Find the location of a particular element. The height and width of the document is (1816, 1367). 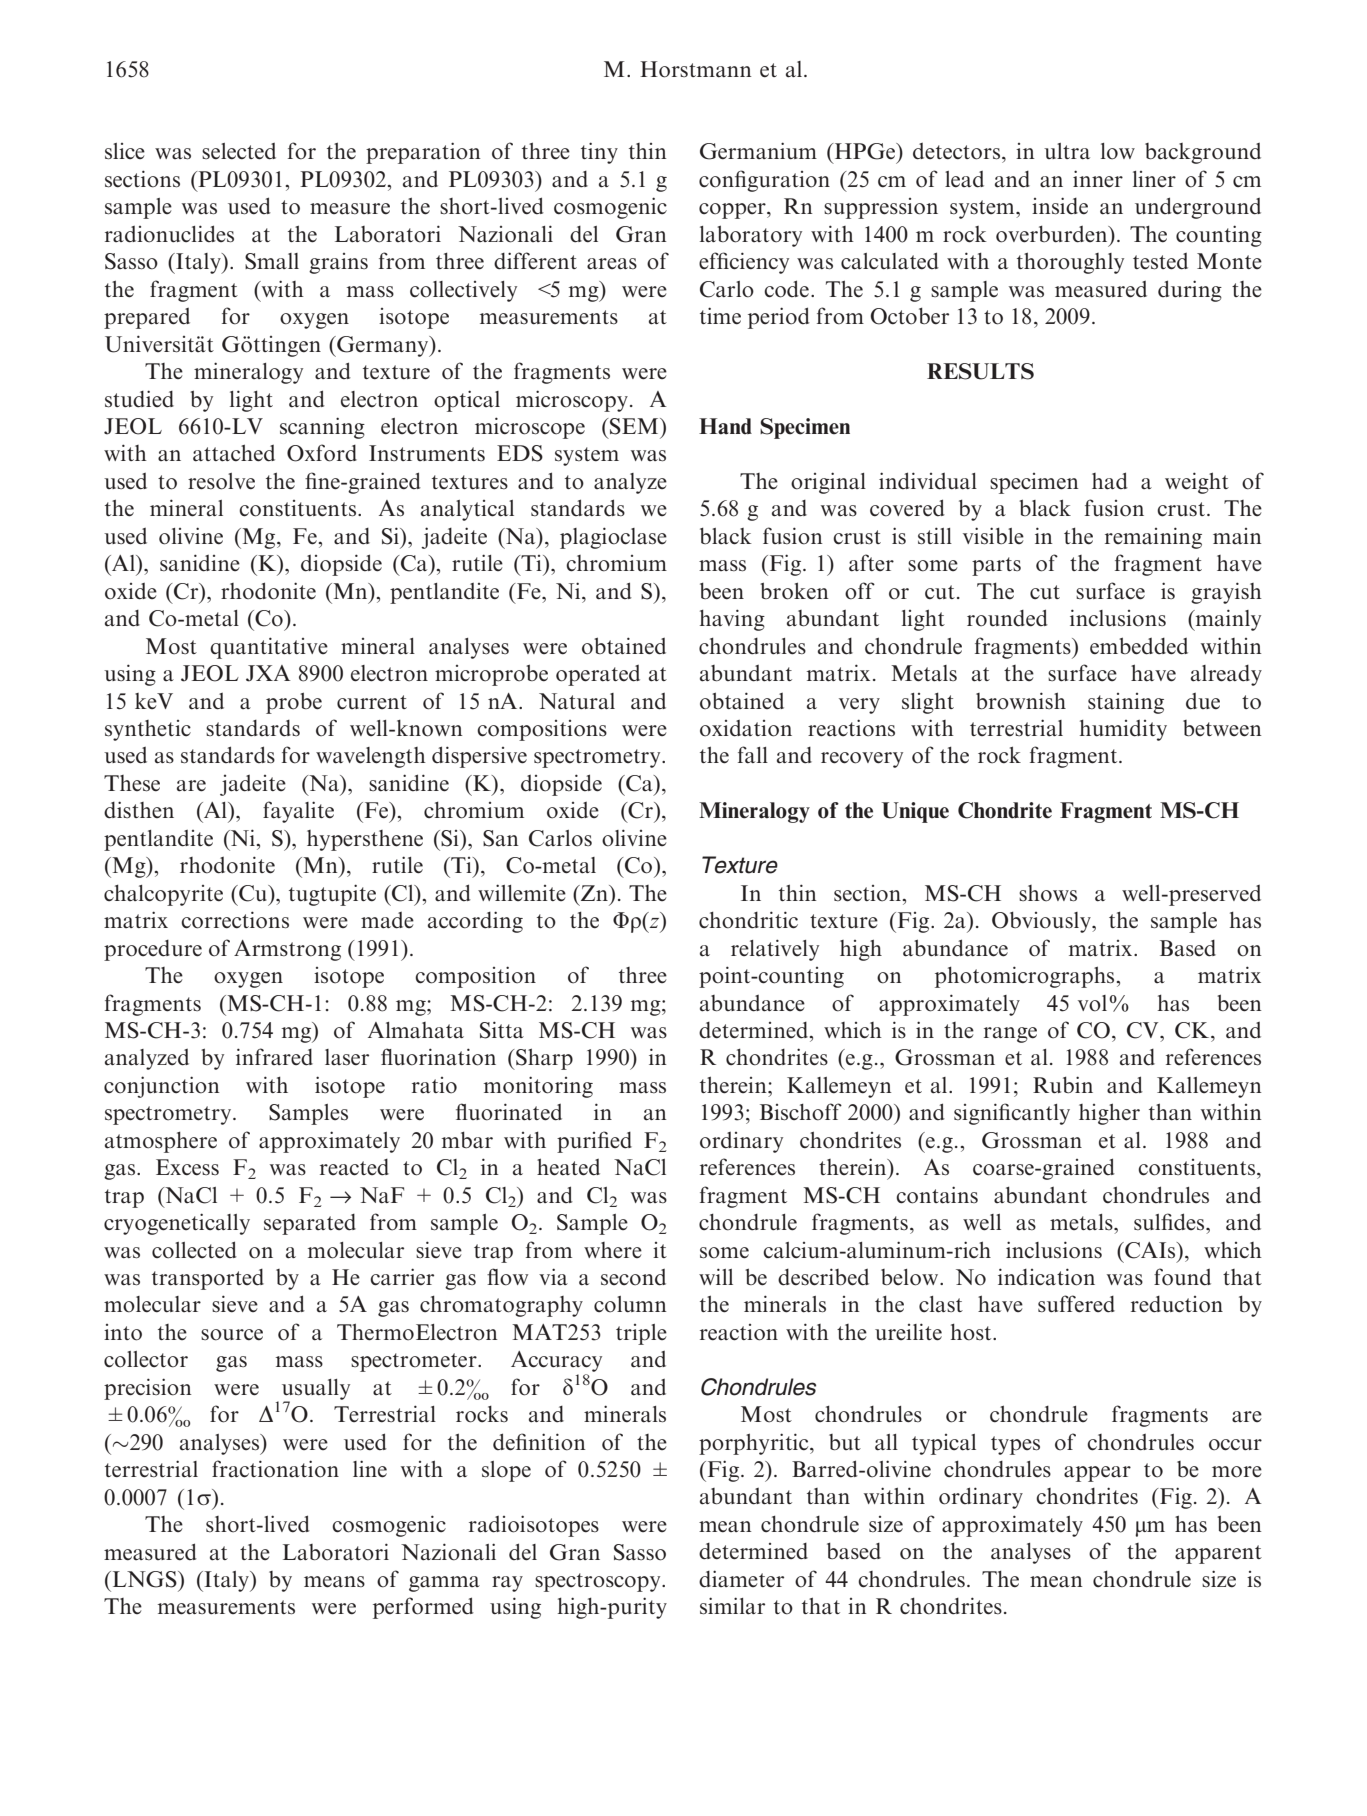

quantitative is located at coordinates (269, 648).
